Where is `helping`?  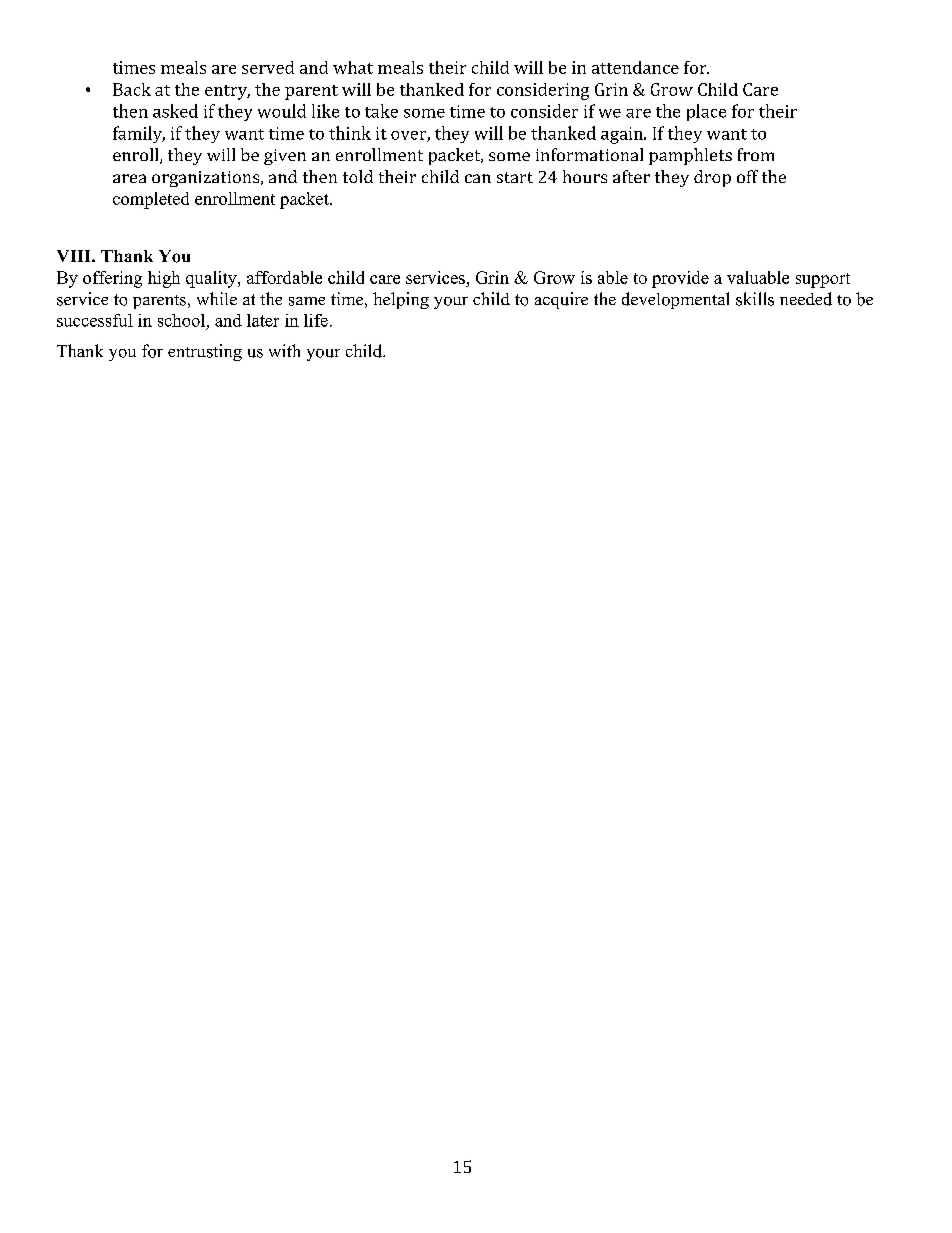 helping is located at coordinates (401, 300).
